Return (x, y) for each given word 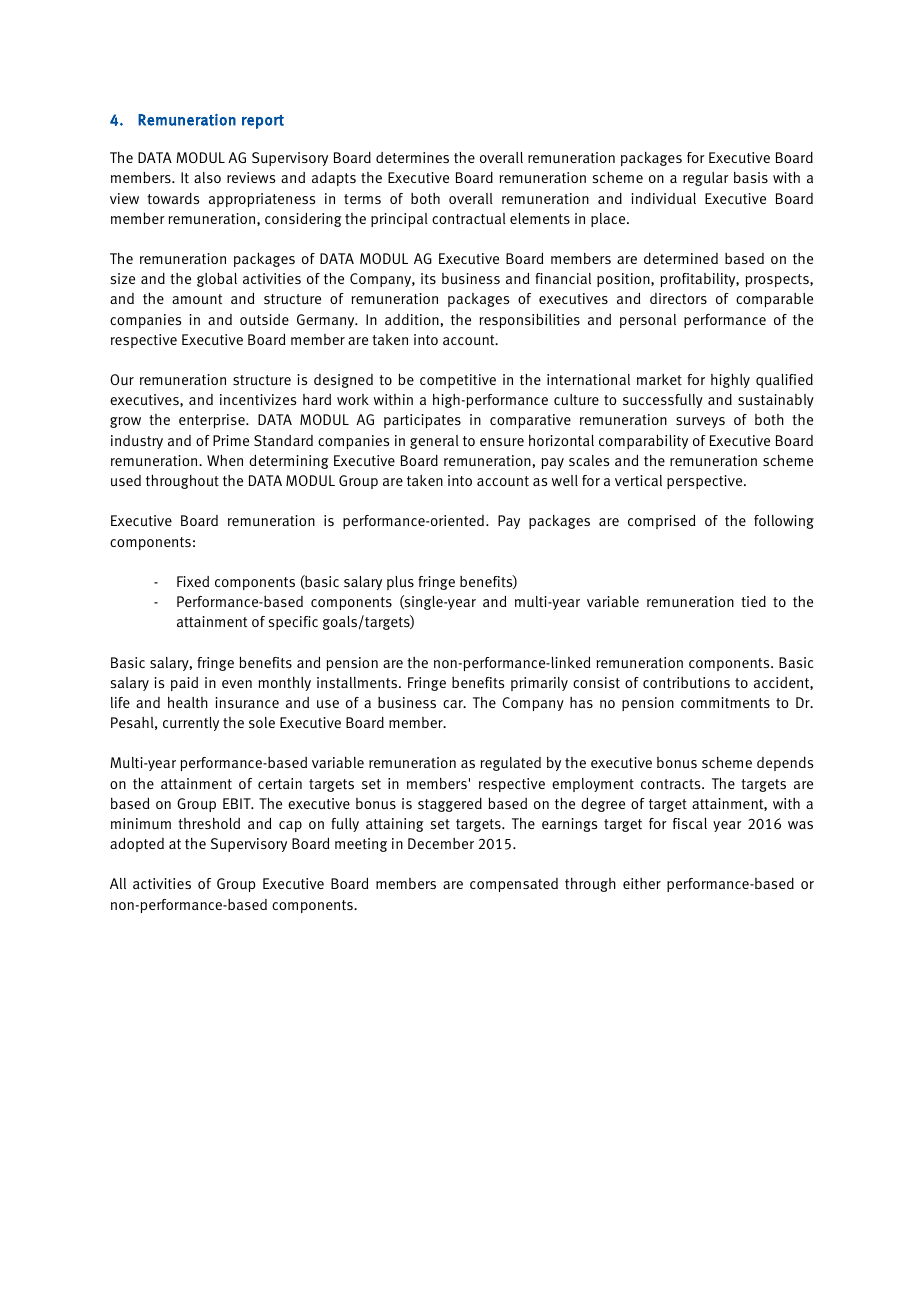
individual (663, 199)
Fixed (193, 581)
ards (186, 198)
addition (412, 319)
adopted (137, 845)
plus (400, 583)
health (188, 702)
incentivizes (258, 399)
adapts (334, 179)
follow (774, 520)
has (581, 702)
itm (731, 702)
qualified (784, 381)
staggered (450, 805)
